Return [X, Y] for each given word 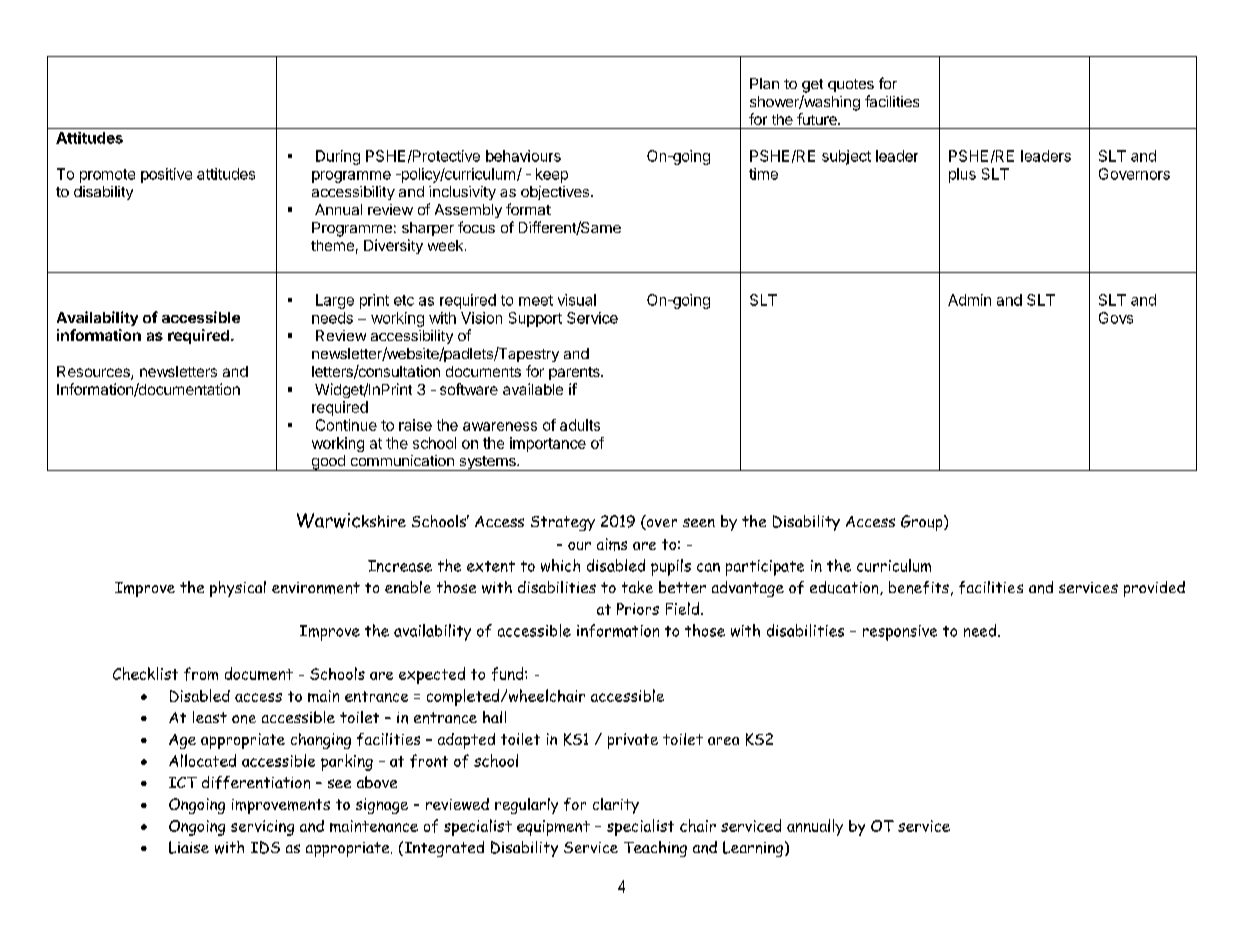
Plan [764, 83]
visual [577, 300]
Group [923, 523]
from [201, 674]
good [328, 463]
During [338, 157]
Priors [638, 609]
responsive [900, 633]
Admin [969, 300]
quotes [851, 85]
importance [548, 444]
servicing [262, 828]
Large [335, 301]
